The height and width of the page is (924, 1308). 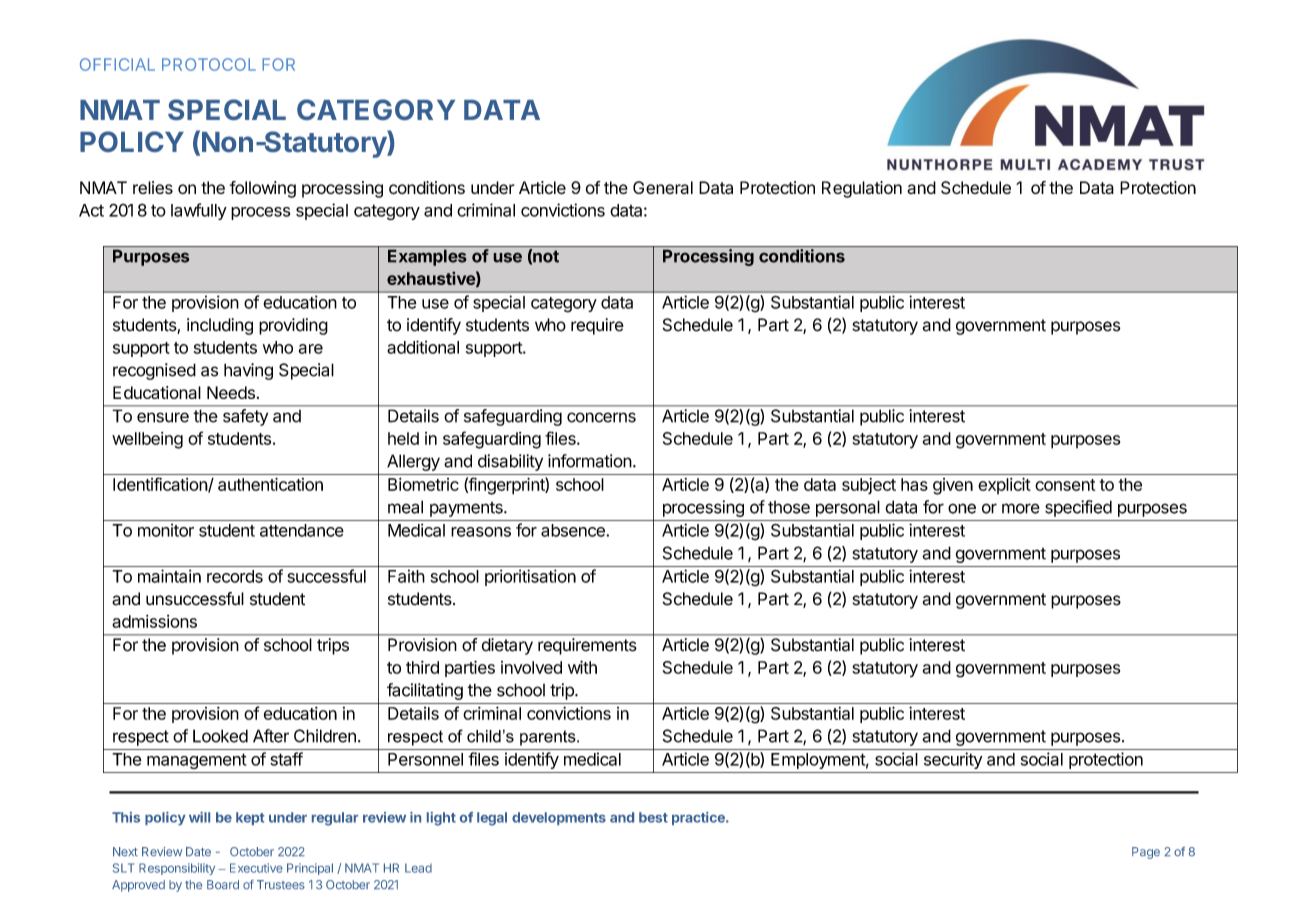 What do you see at coordinates (653, 817) in the page?
I see `best` at bounding box center [653, 817].
